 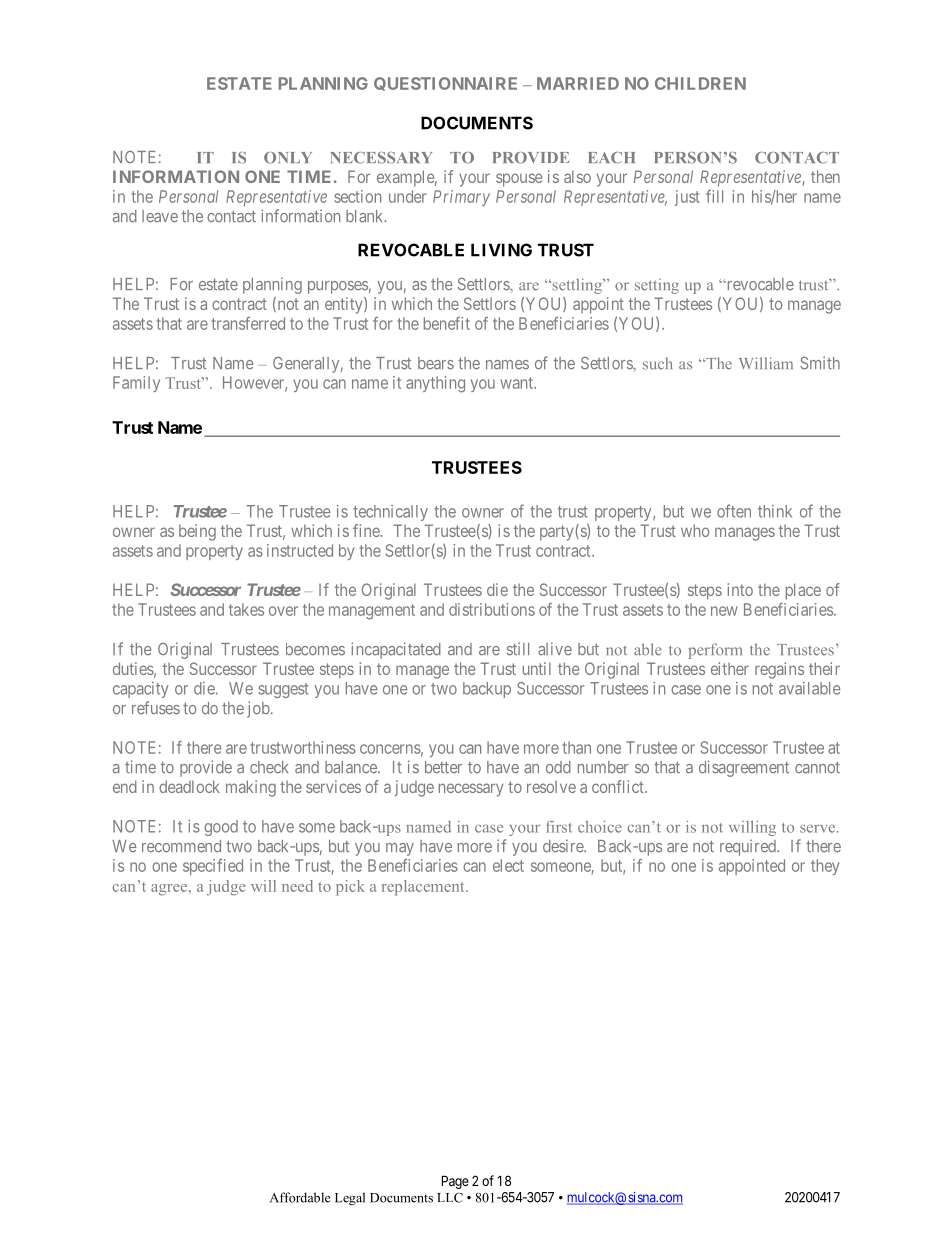 I want to click on Legal, so click(x=350, y=1199).
